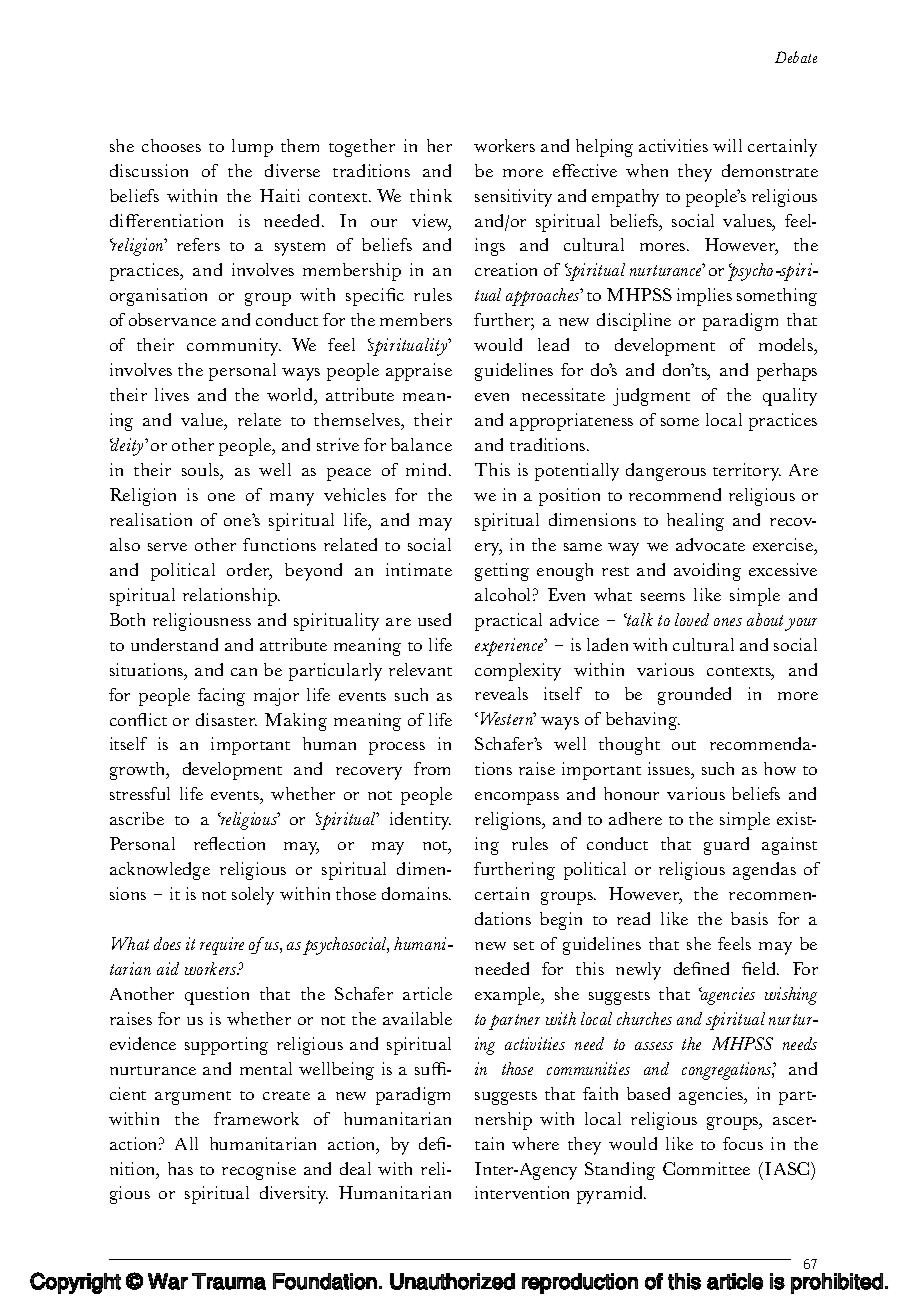 Image resolution: width=922 pixels, height=1316 pixels. Describe the element at coordinates (694, 696) in the screenshot. I see `grounded` at that location.
